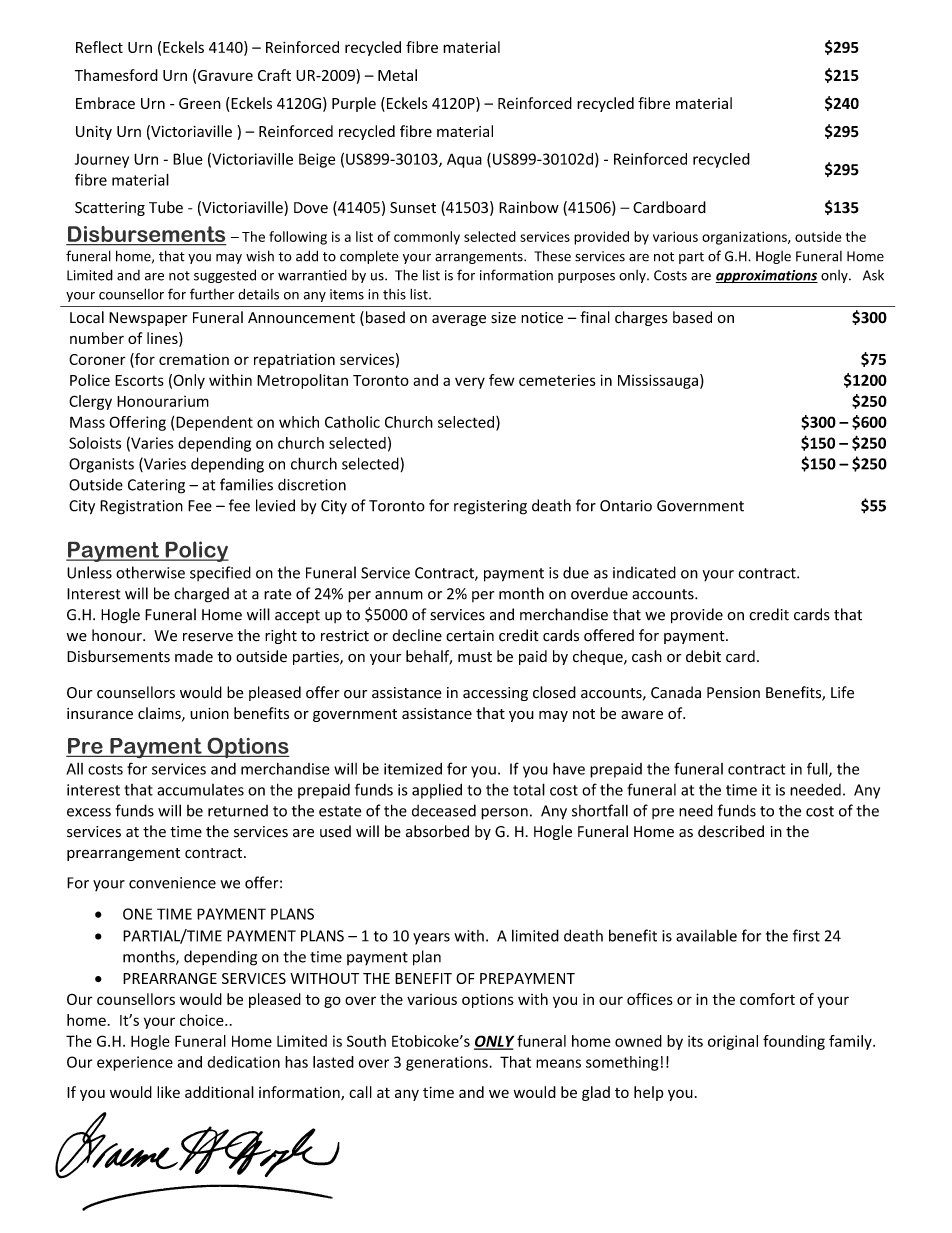 The image size is (952, 1233). Describe the element at coordinates (214, 423) in the document. I see `Dependent` at that location.
